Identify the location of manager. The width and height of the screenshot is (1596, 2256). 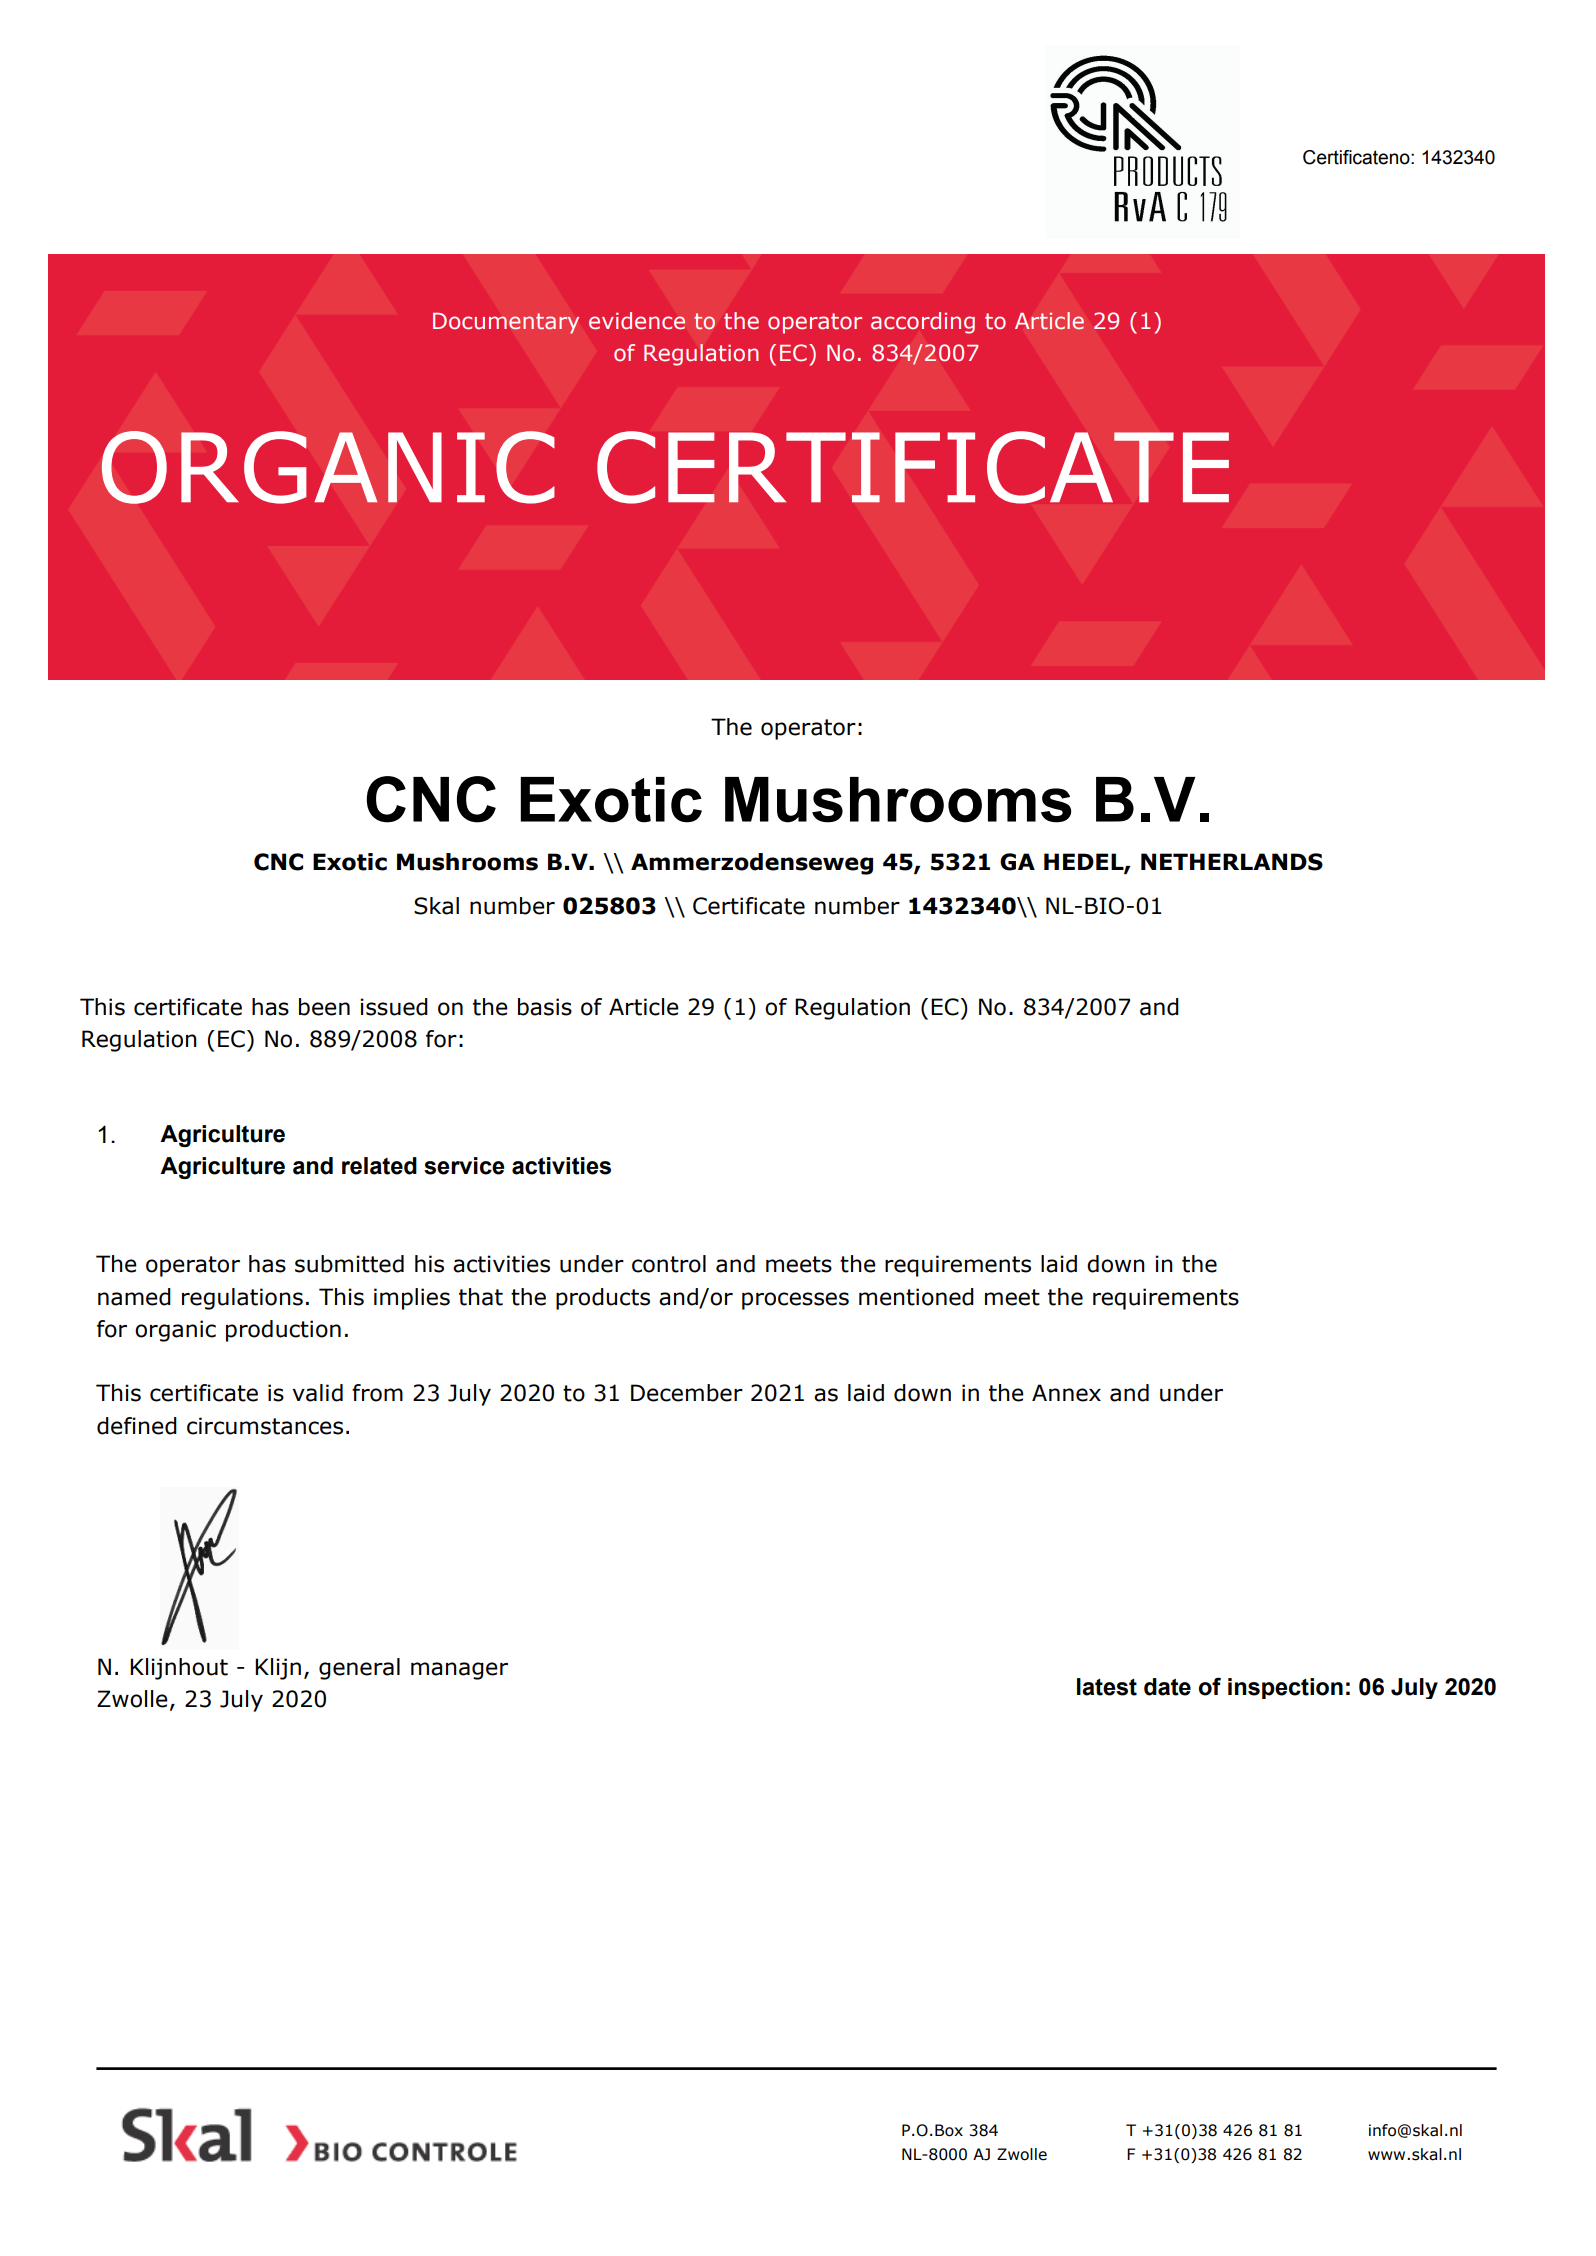
(459, 1671).
